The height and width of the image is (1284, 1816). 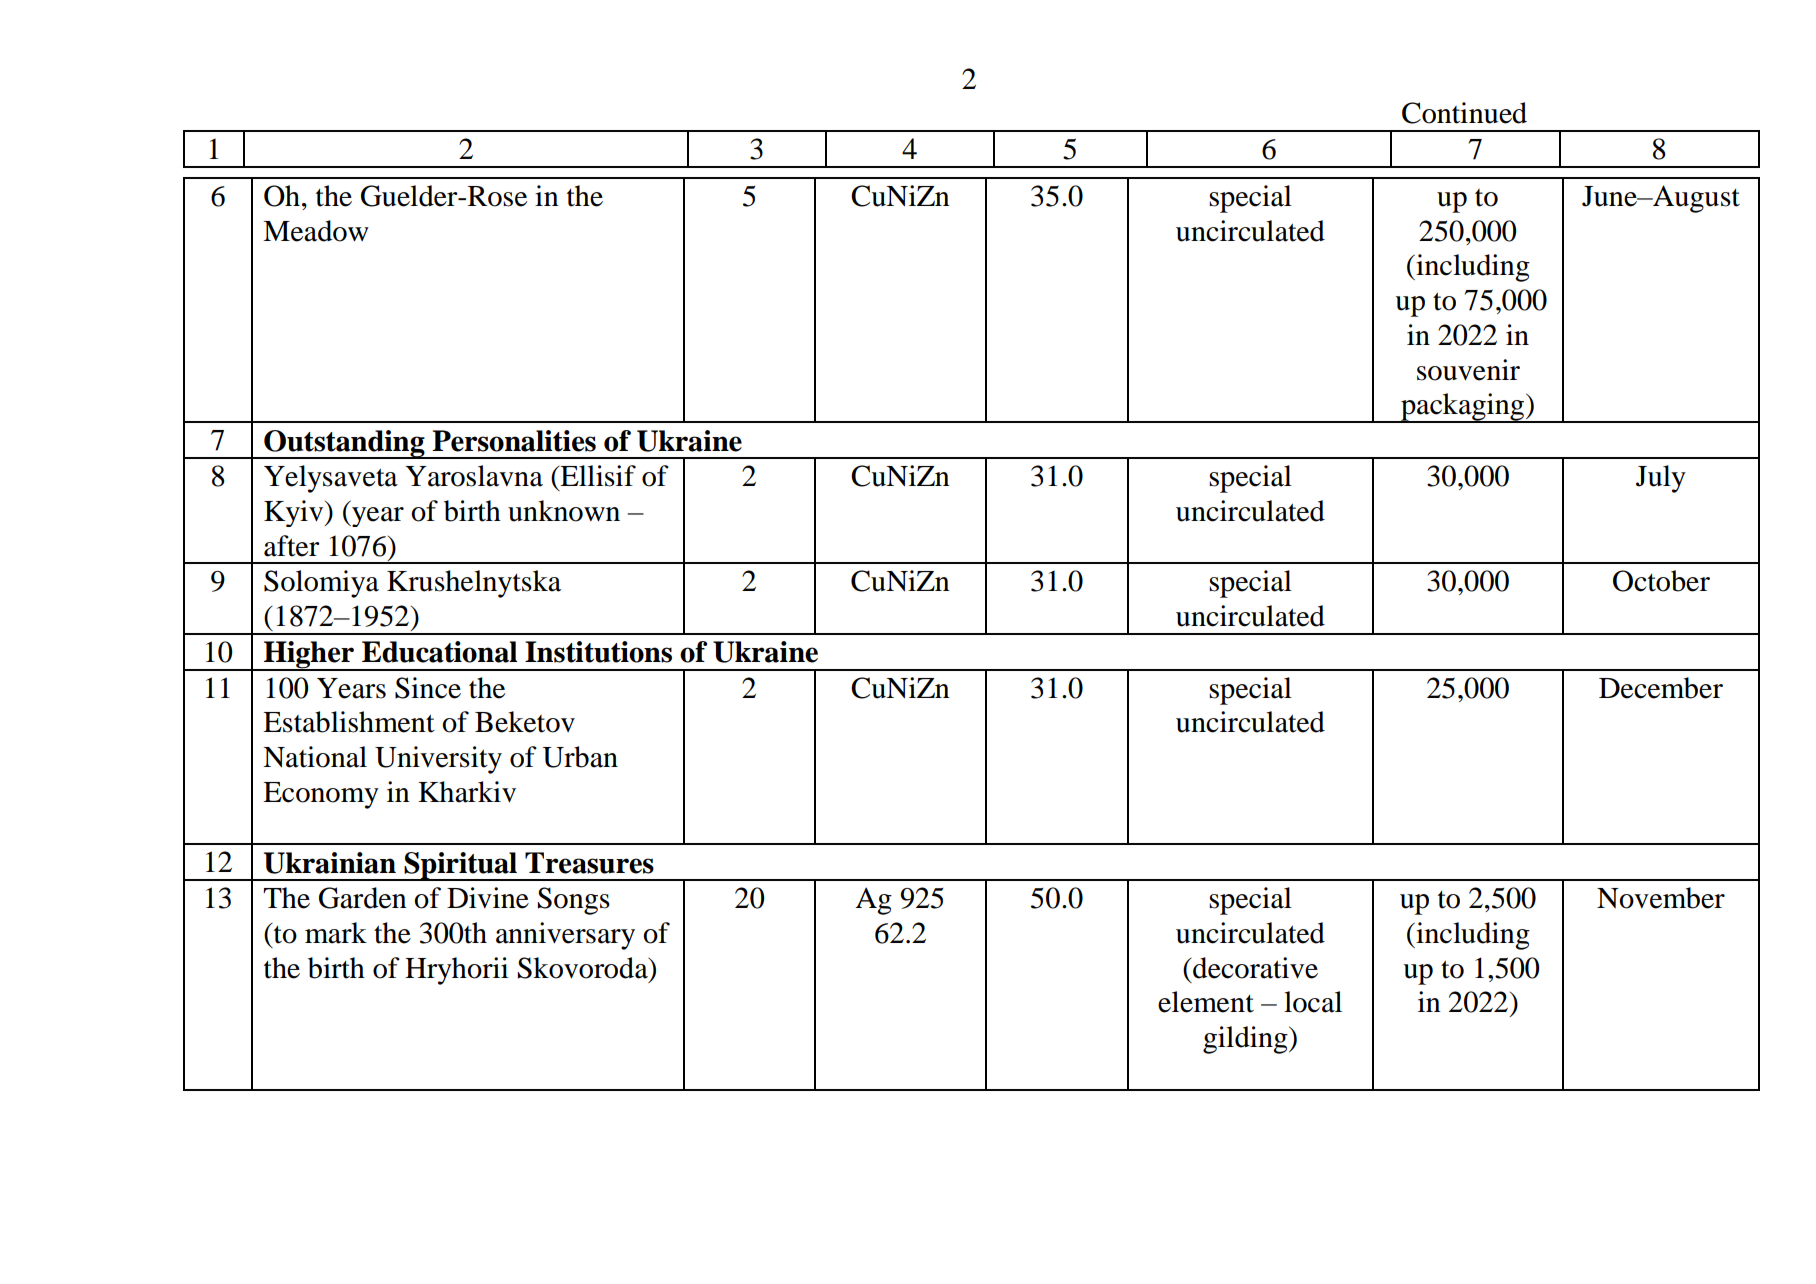 I want to click on anniversary, so click(x=565, y=936).
